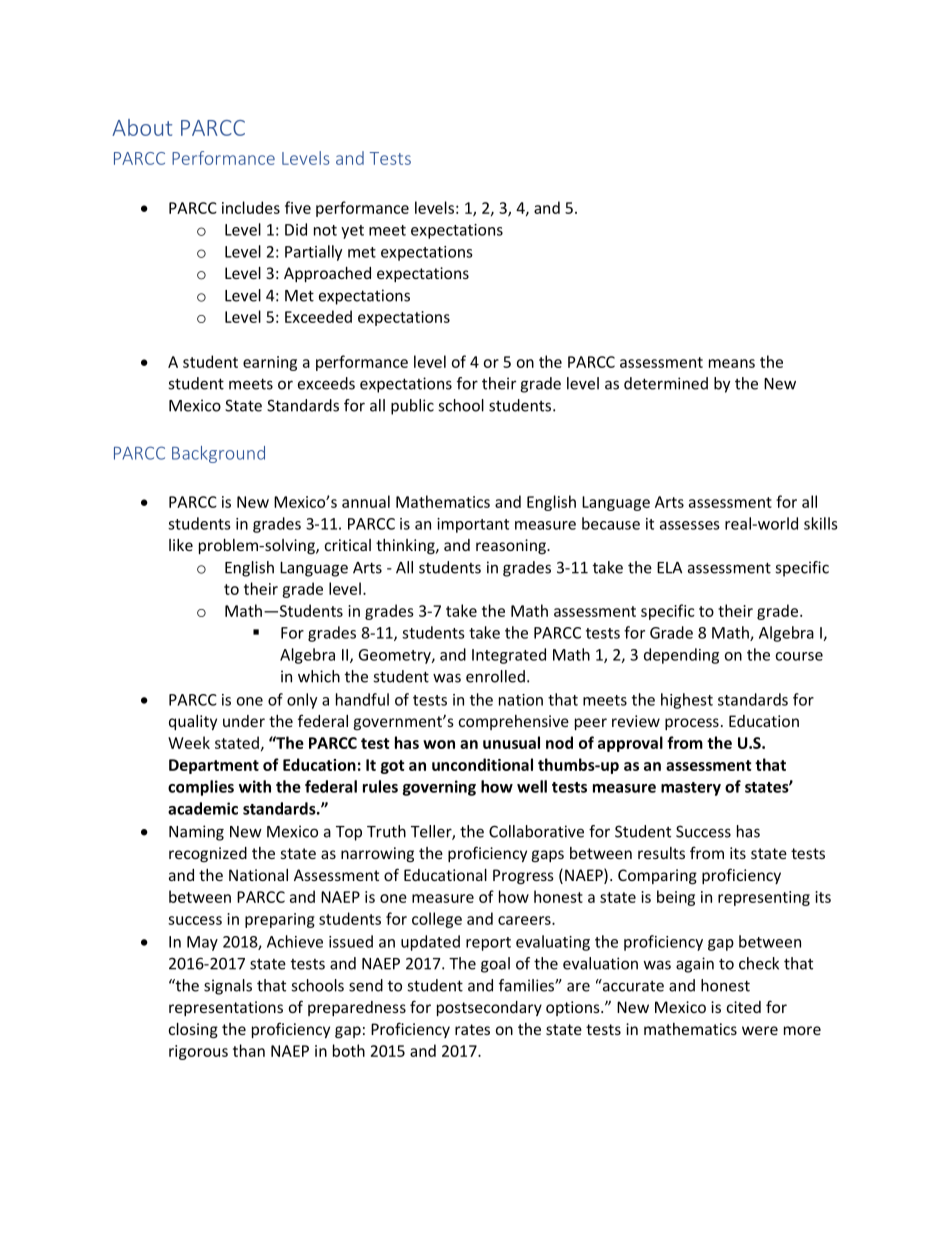 Image resolution: width=952 pixels, height=1233 pixels. Describe the element at coordinates (669, 568) in the screenshot. I see `ELA` at that location.
